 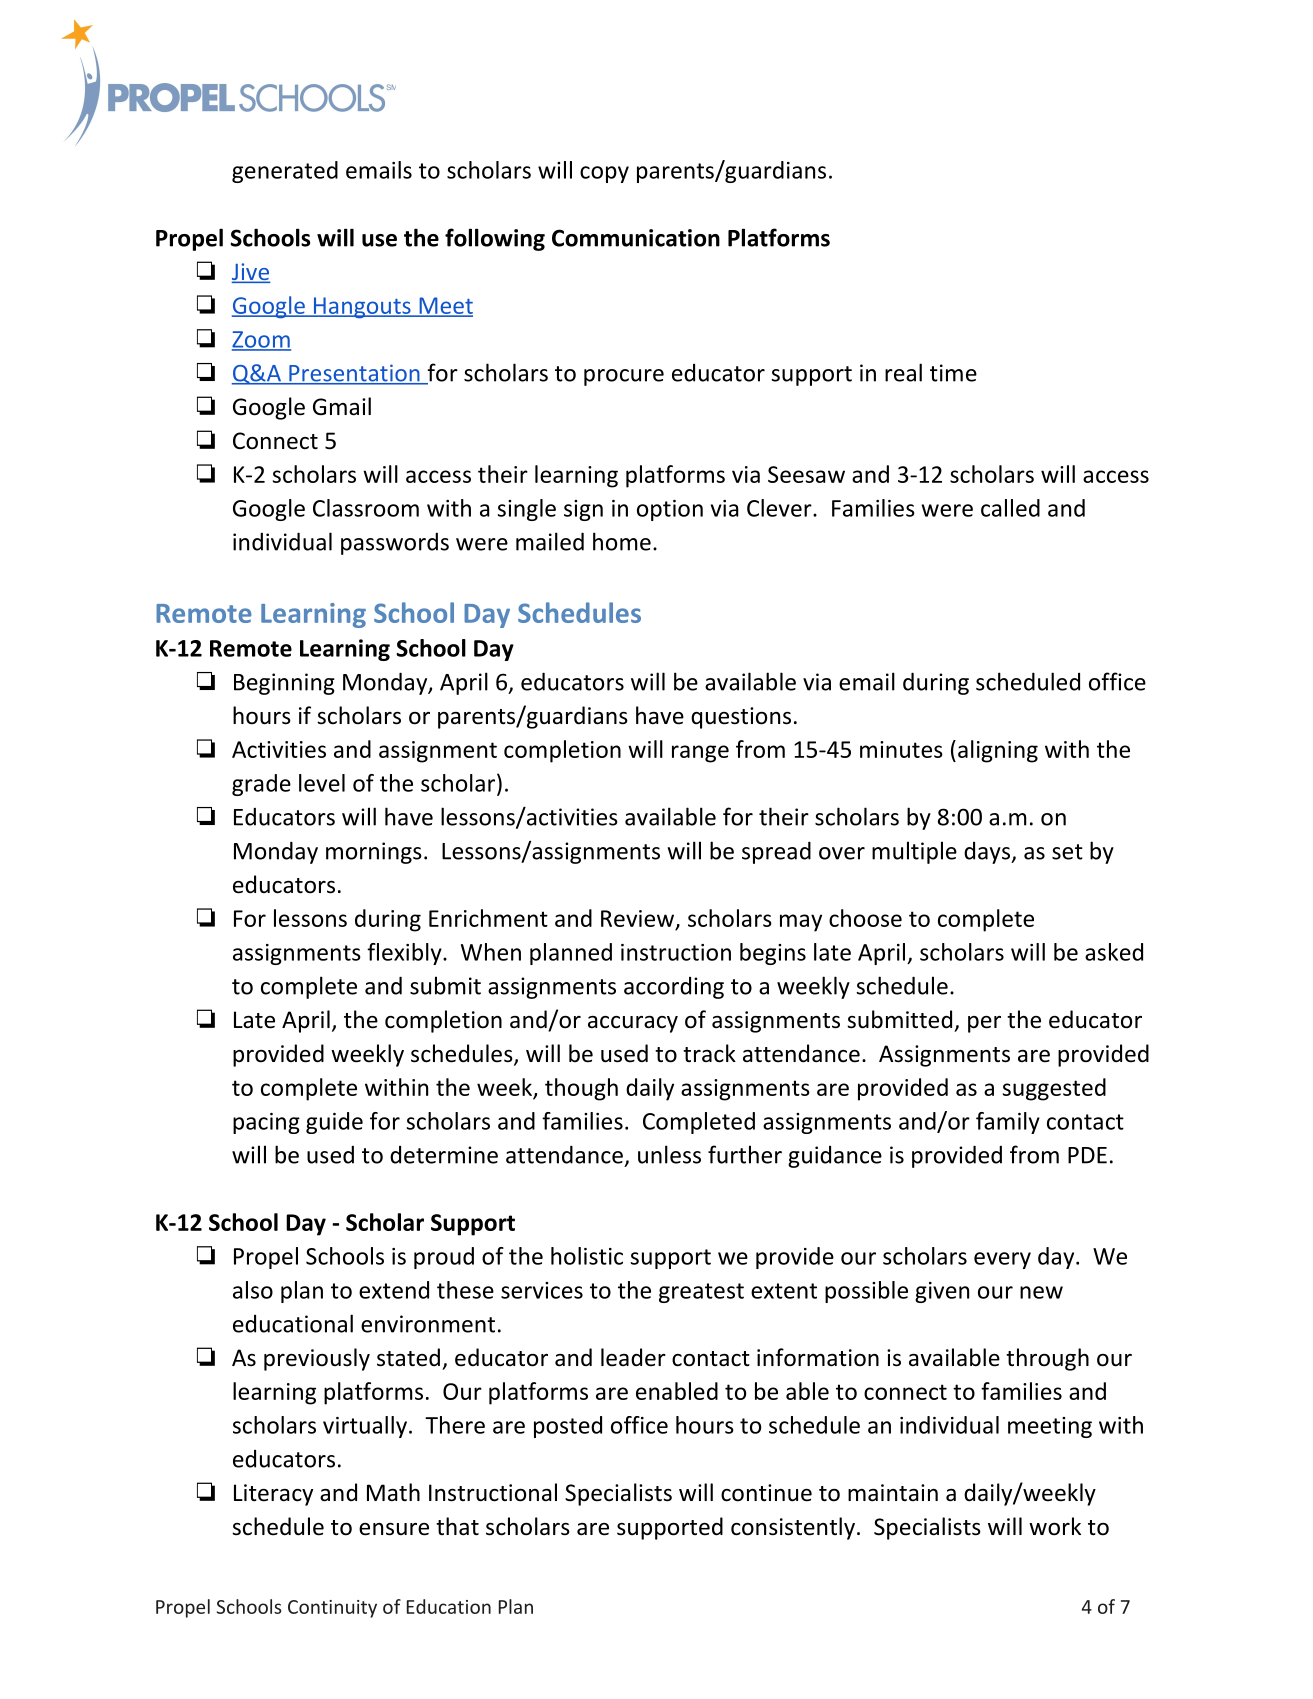 What do you see at coordinates (953, 373) in the screenshot?
I see `time` at bounding box center [953, 373].
